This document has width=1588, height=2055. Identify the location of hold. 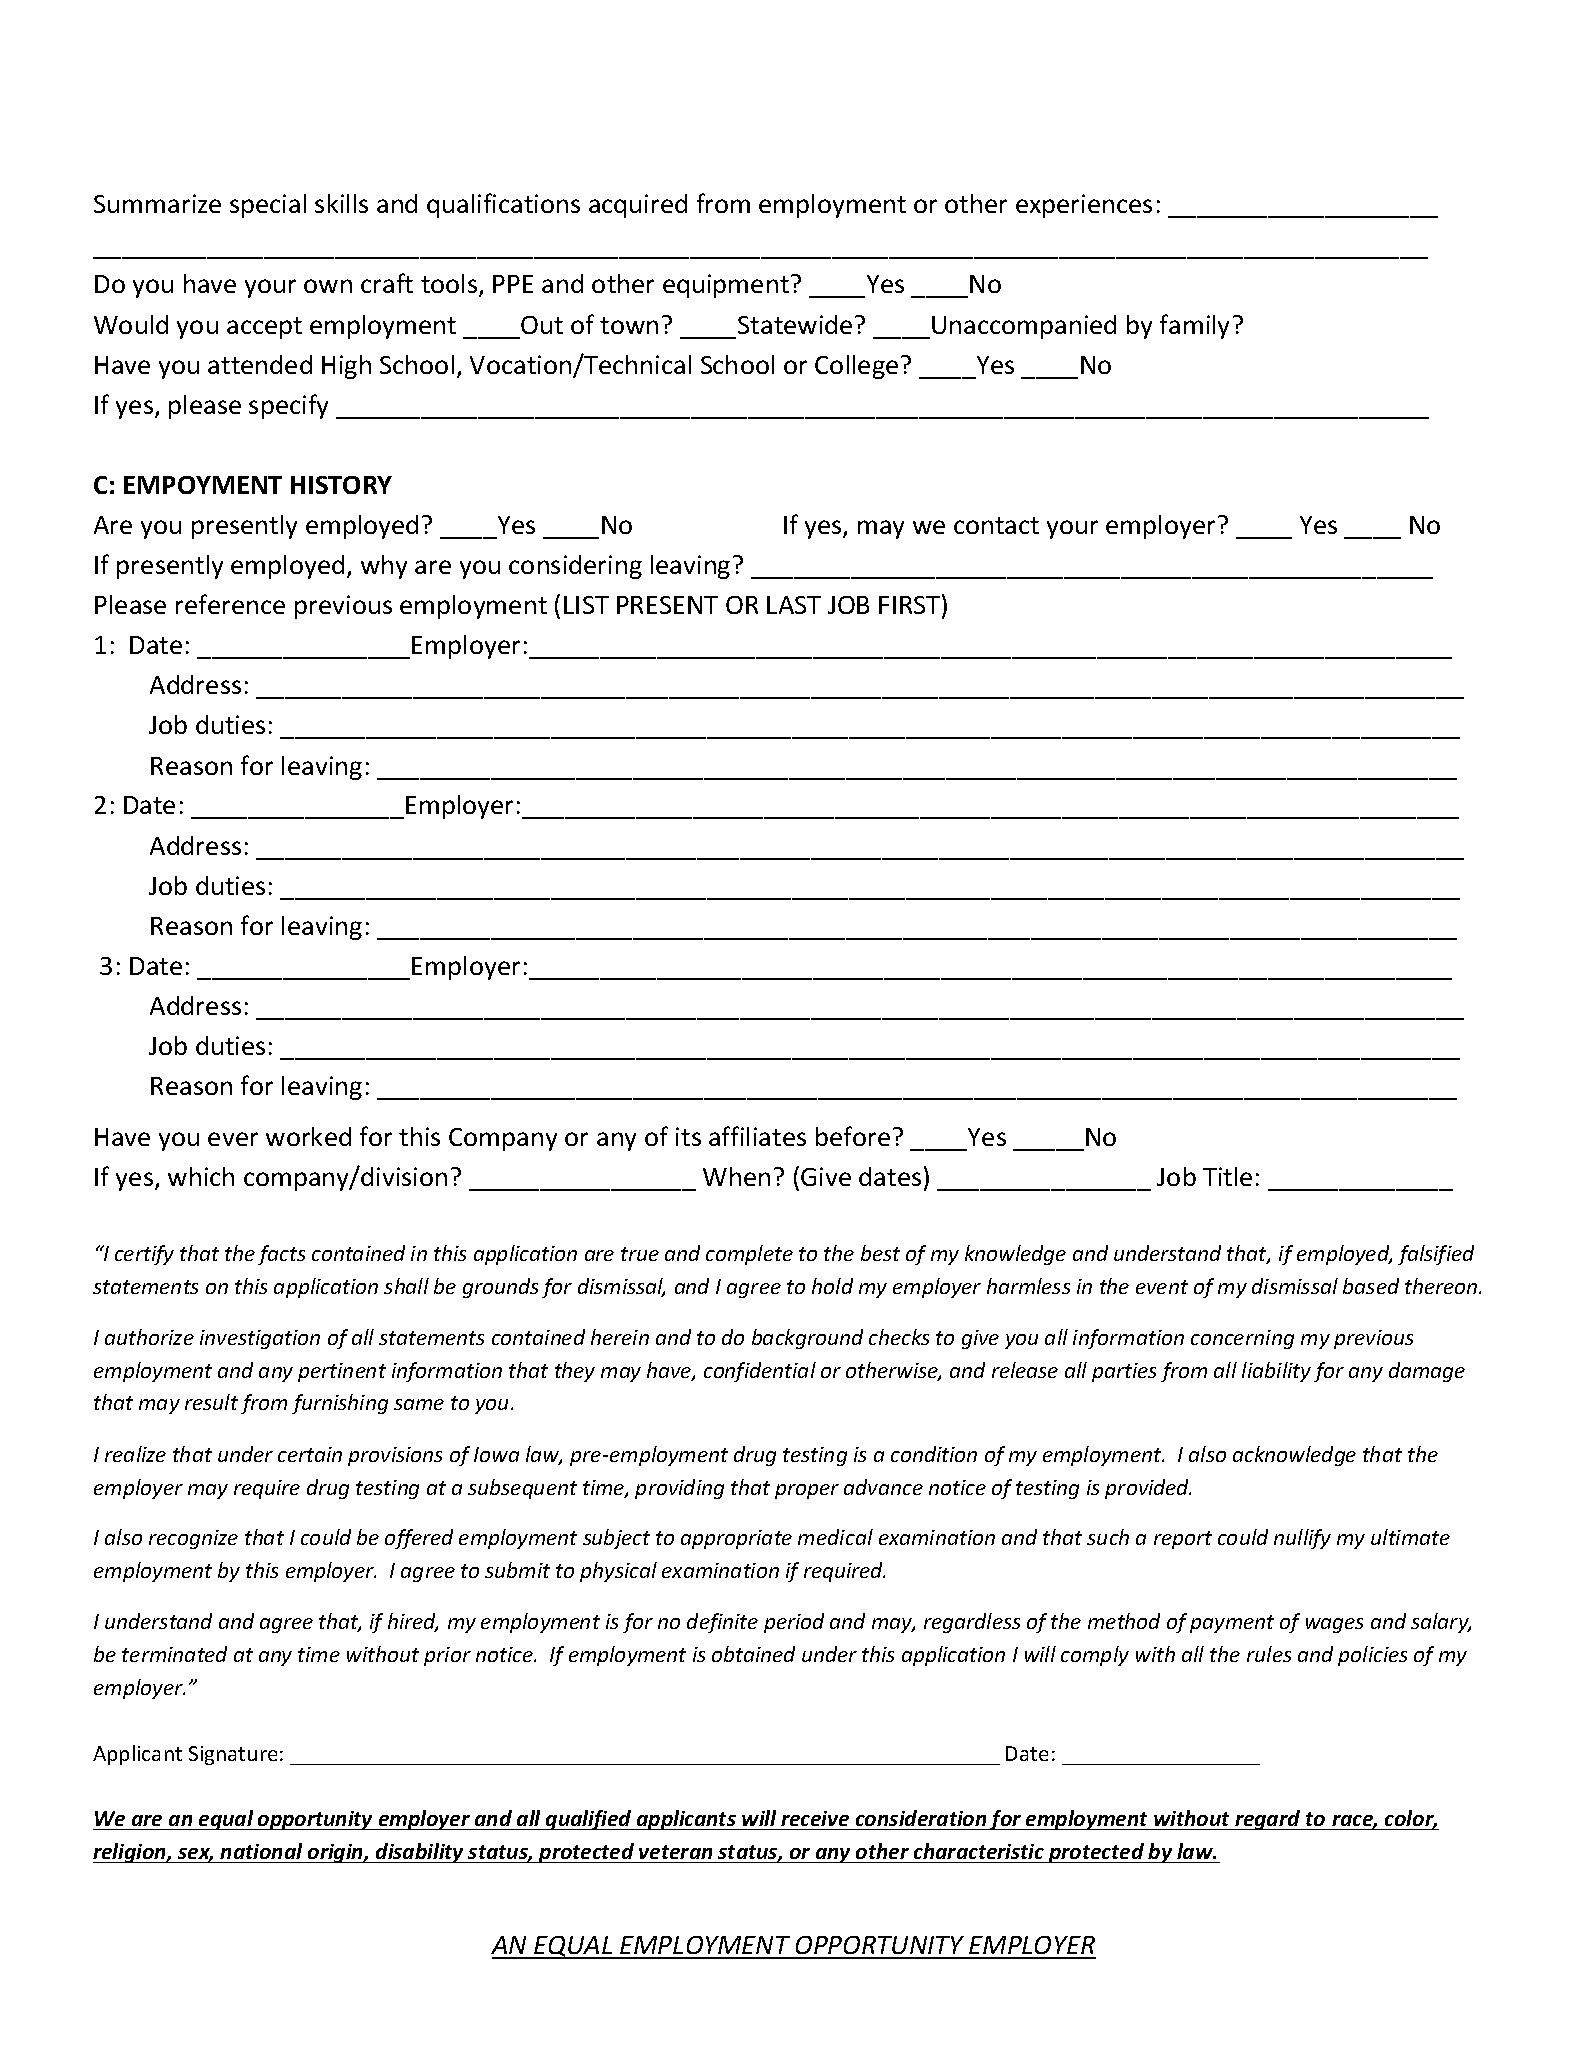
(832, 1286).
